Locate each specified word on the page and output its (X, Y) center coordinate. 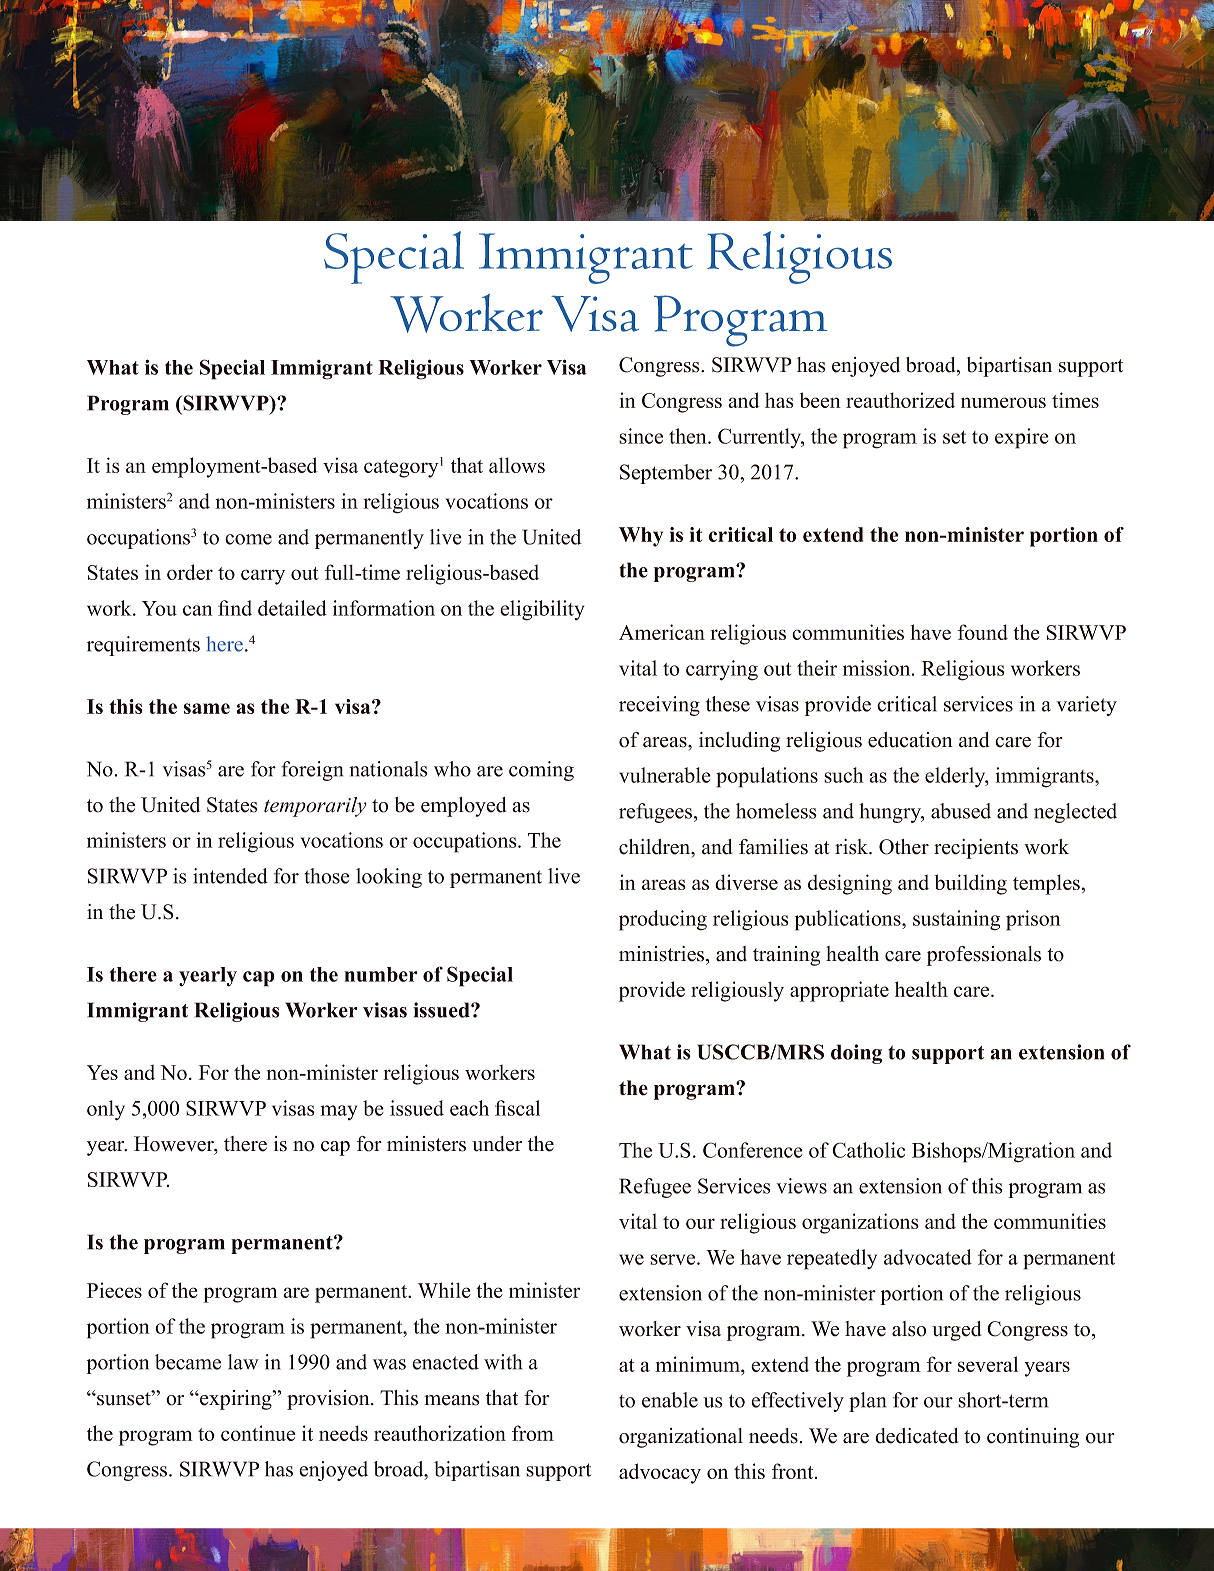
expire (1022, 438)
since (641, 436)
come (248, 539)
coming (541, 771)
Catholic (868, 1150)
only (106, 1110)
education (910, 740)
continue (258, 1433)
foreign (312, 771)
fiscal (517, 1108)
